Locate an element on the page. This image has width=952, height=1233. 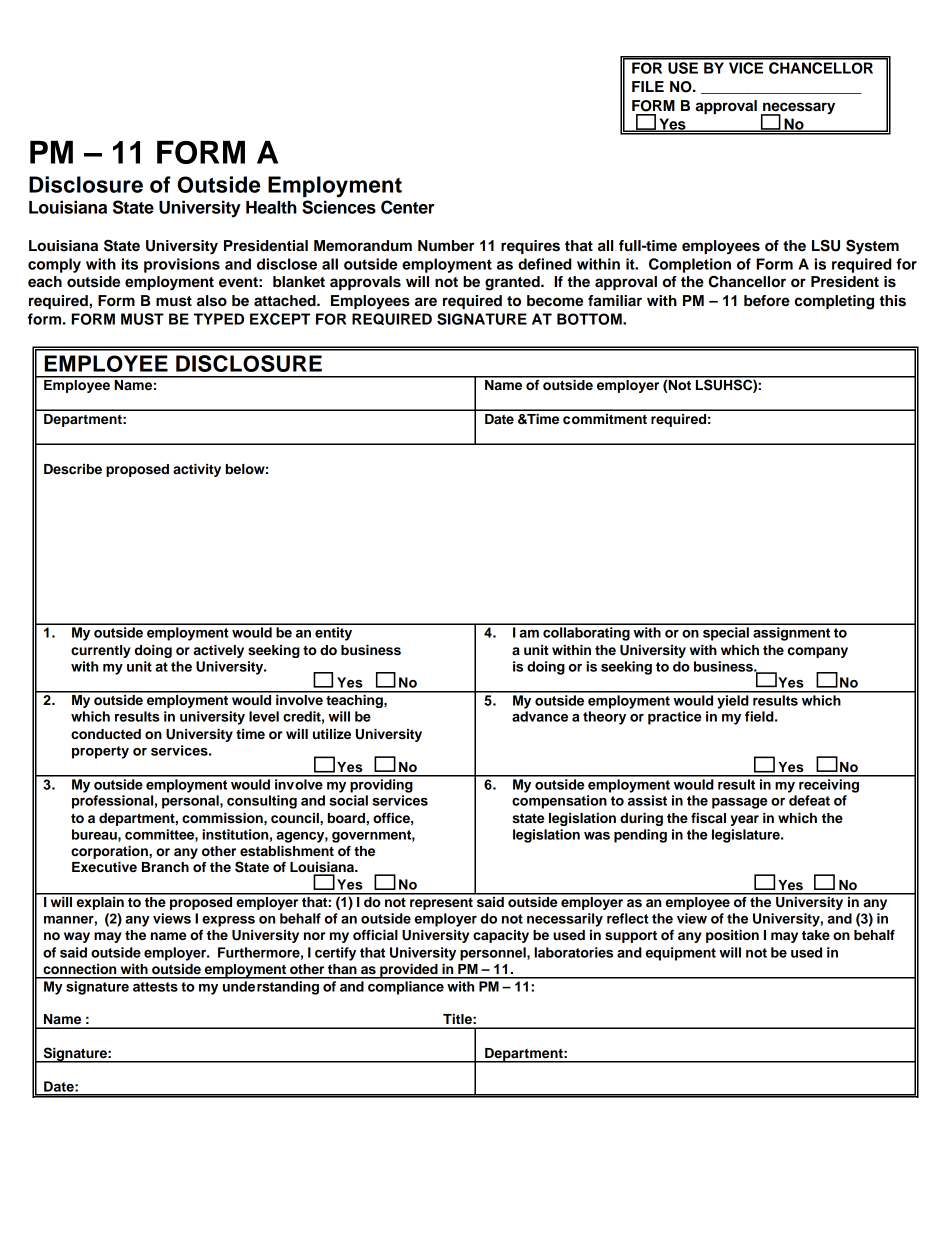
FILE is located at coordinates (648, 86).
